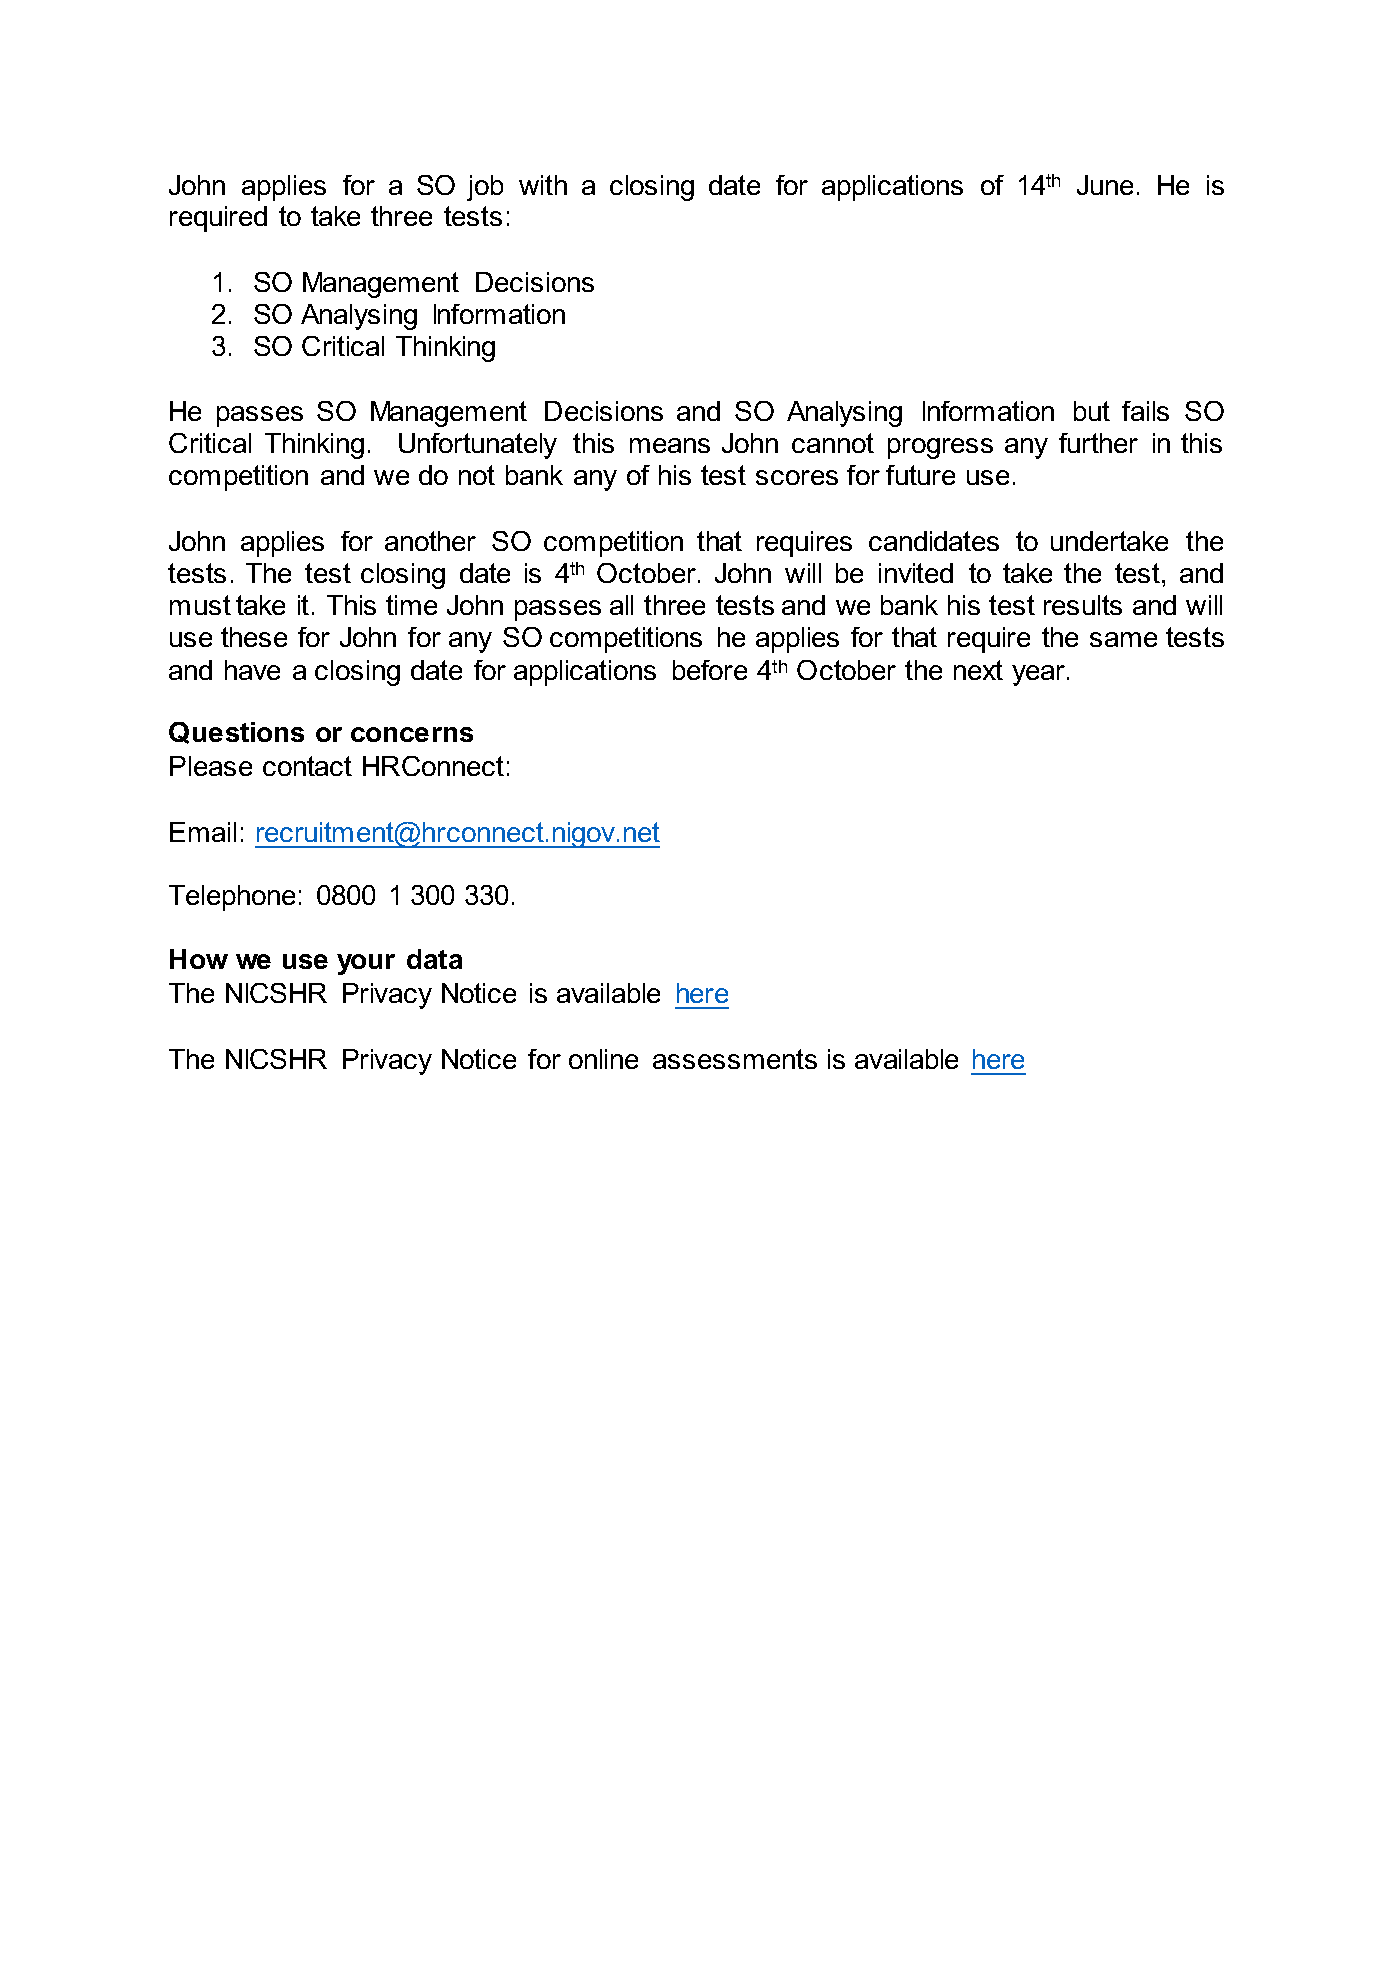  What do you see at coordinates (430, 541) in the screenshot?
I see `another` at bounding box center [430, 541].
